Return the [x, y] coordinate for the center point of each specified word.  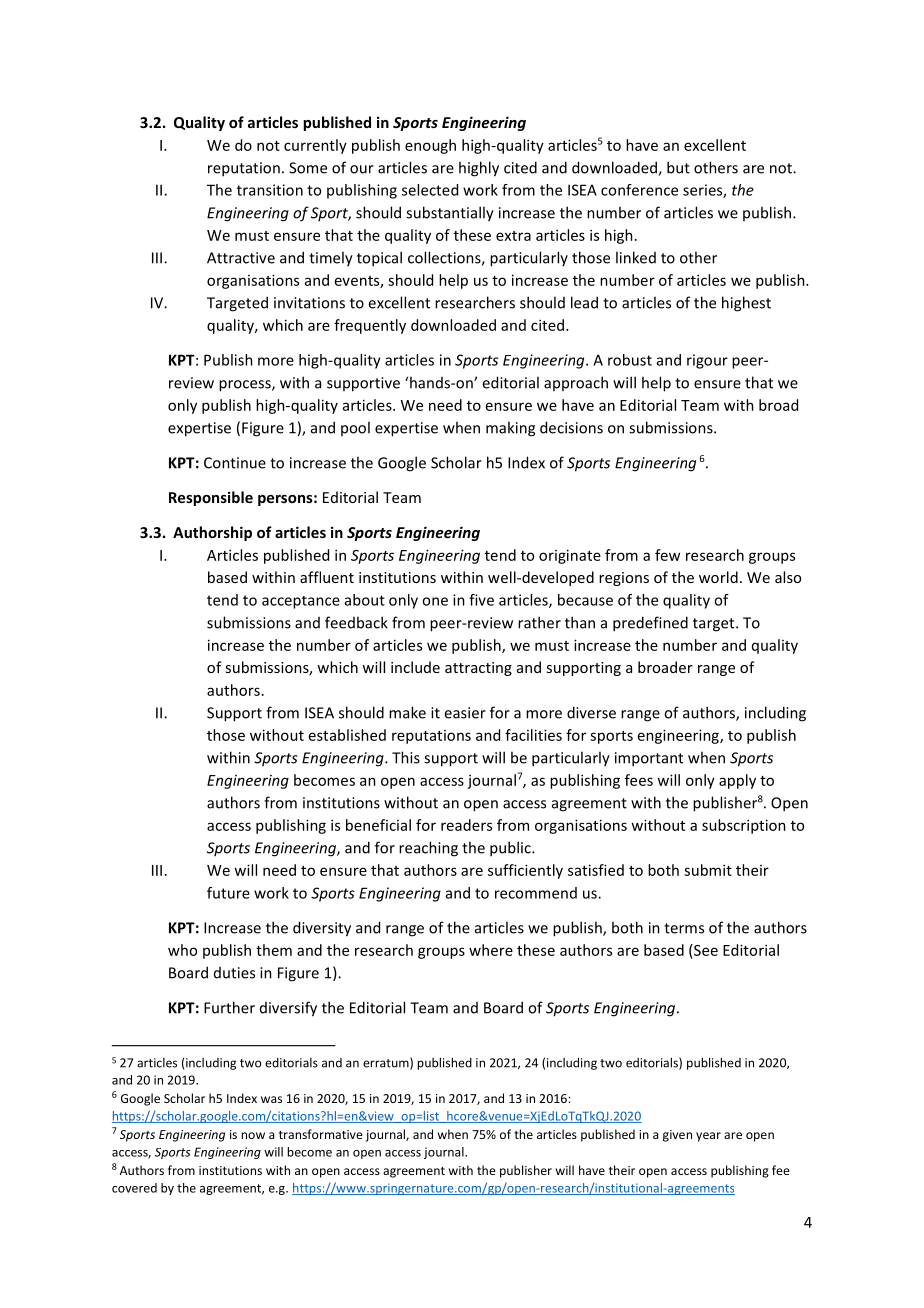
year [708, 1137]
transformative [321, 1134]
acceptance [301, 602]
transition [270, 190]
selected [430, 190]
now [253, 1135]
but [678, 167]
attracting [478, 669]
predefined [650, 624]
